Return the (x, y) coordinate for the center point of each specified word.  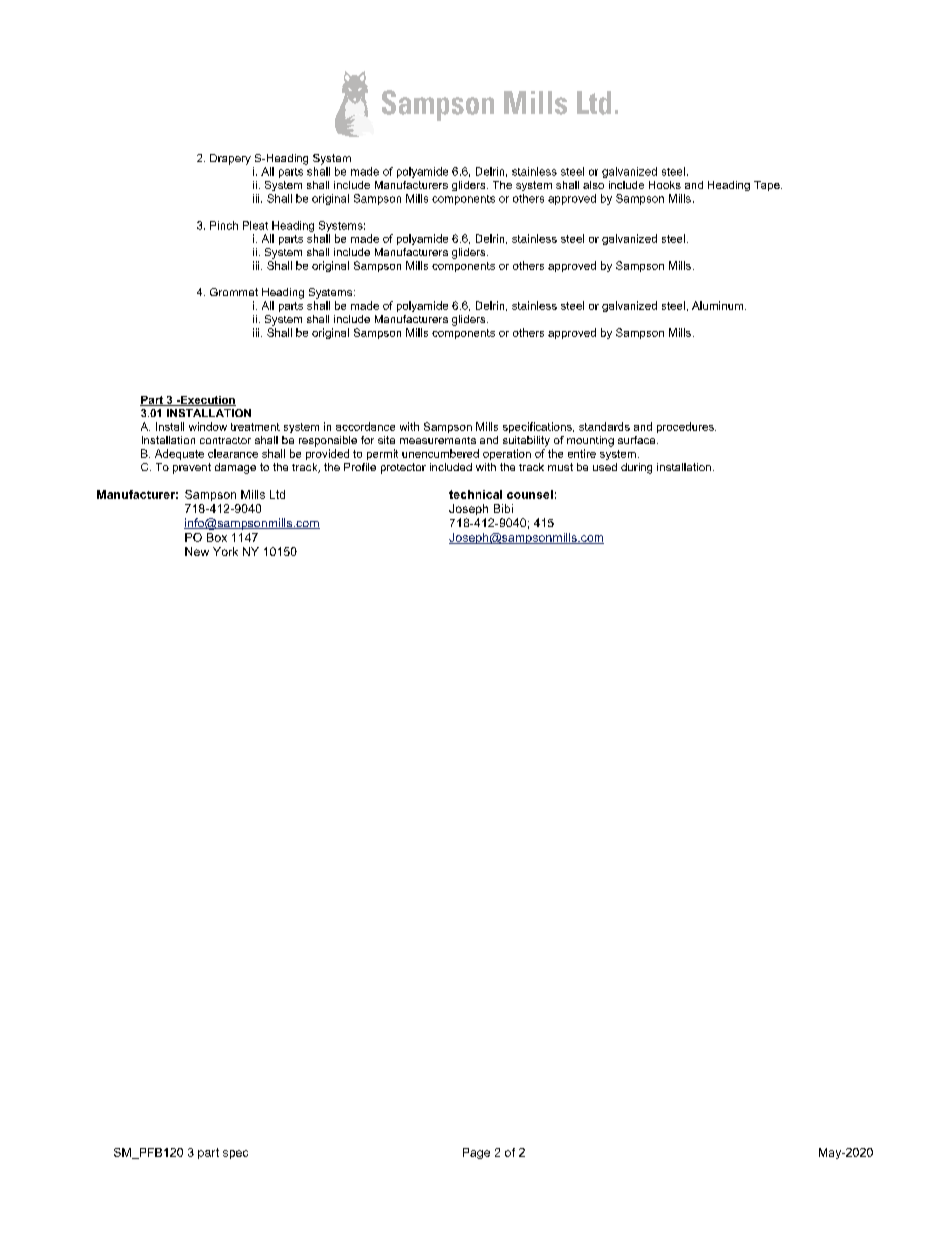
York (225, 551)
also (593, 185)
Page (476, 1153)
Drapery (230, 159)
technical (475, 494)
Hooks (665, 185)
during (636, 468)
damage (235, 468)
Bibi (503, 508)
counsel (530, 494)
